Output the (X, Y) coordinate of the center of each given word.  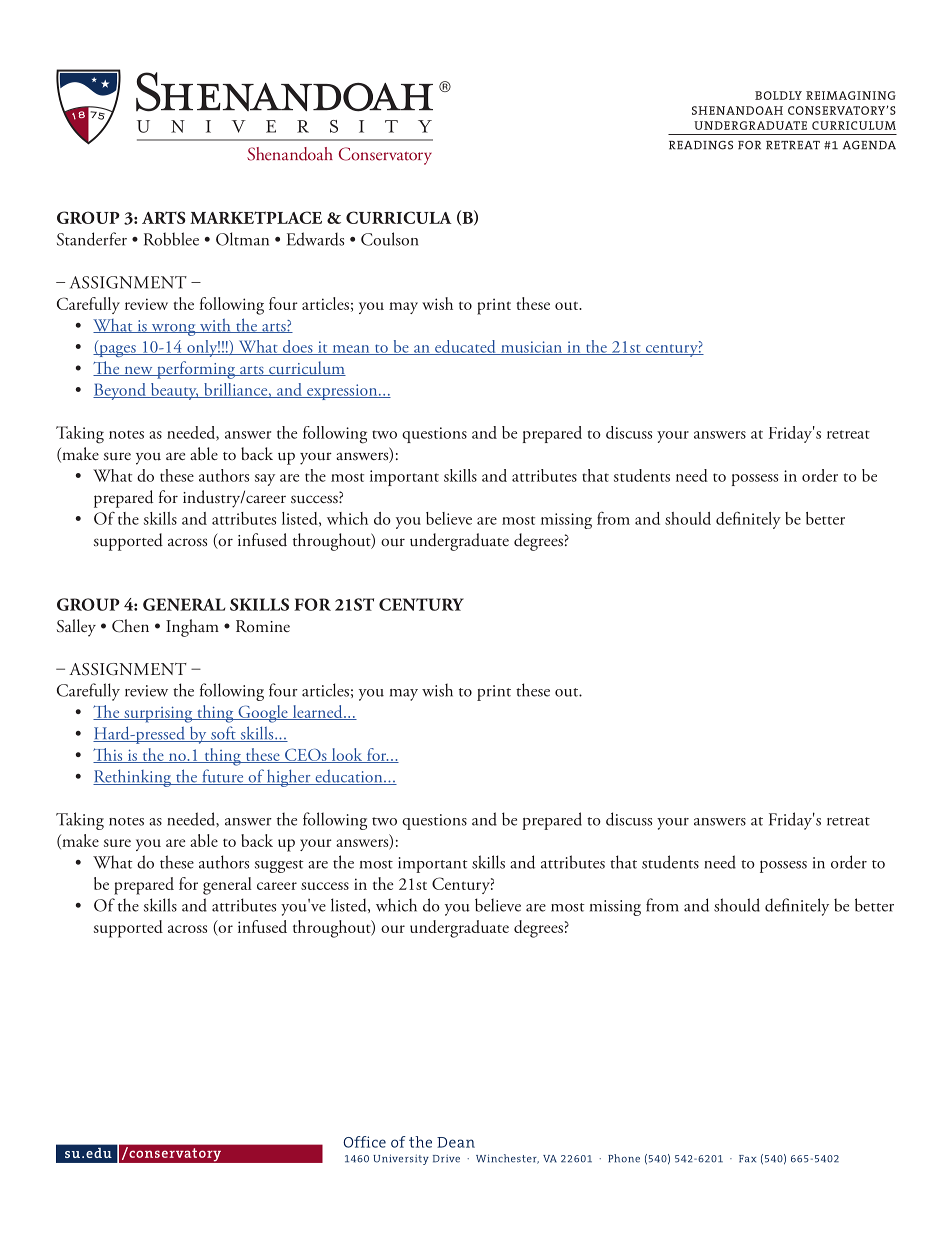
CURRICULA (399, 217)
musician (531, 348)
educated (465, 347)
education (349, 777)
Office (364, 1142)
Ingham (192, 628)
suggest (279, 866)
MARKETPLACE (256, 217)
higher (289, 778)
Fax (747, 1159)
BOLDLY (778, 95)
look (347, 755)
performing (196, 370)
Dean (456, 1142)
